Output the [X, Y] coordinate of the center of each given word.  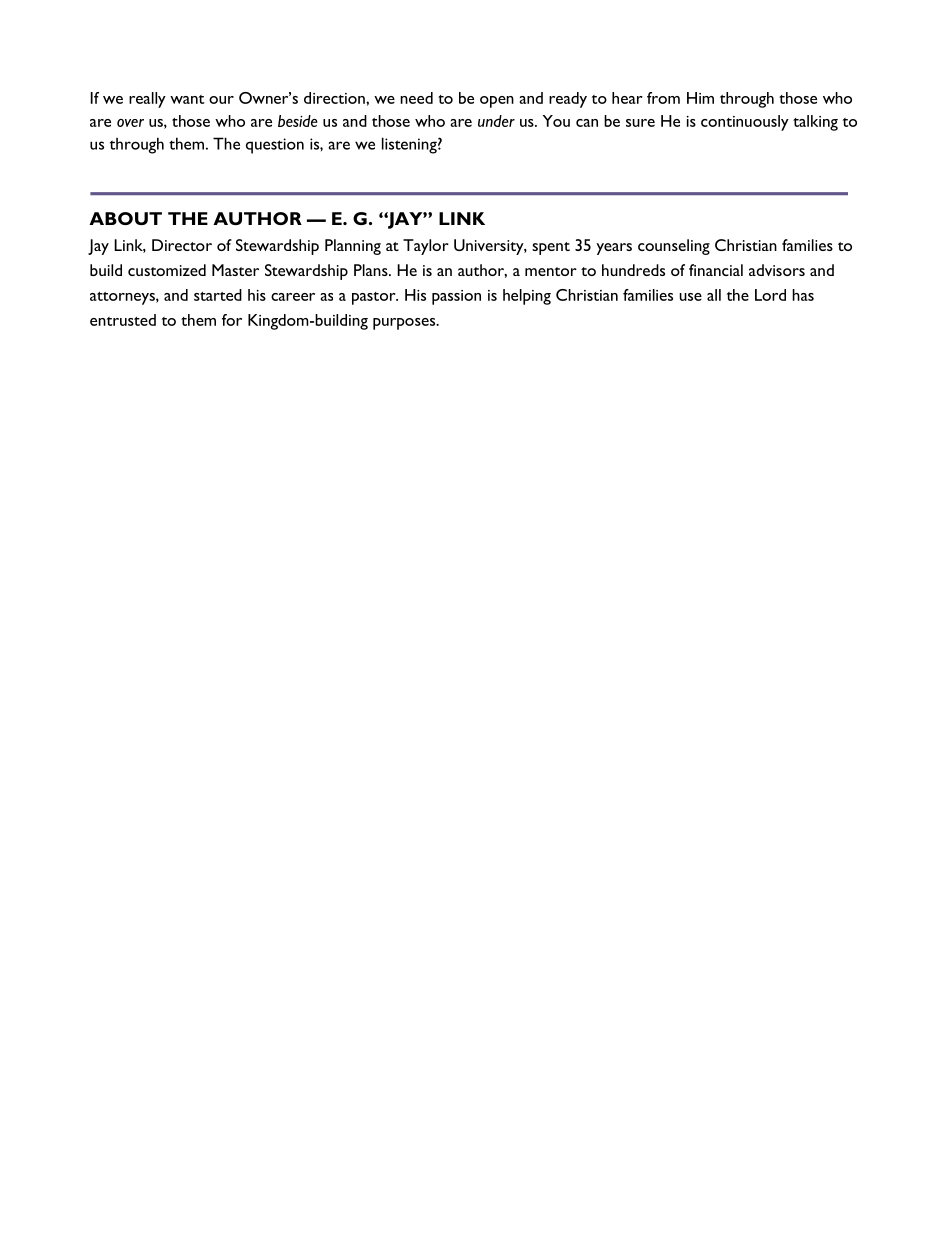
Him [700, 98]
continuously [745, 123]
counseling [674, 247]
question [275, 146]
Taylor [426, 247]
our [221, 100]
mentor [551, 271]
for [232, 320]
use [690, 297]
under [496, 121]
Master [235, 270]
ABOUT [125, 218]
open [497, 102]
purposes [405, 324]
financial [716, 270]
